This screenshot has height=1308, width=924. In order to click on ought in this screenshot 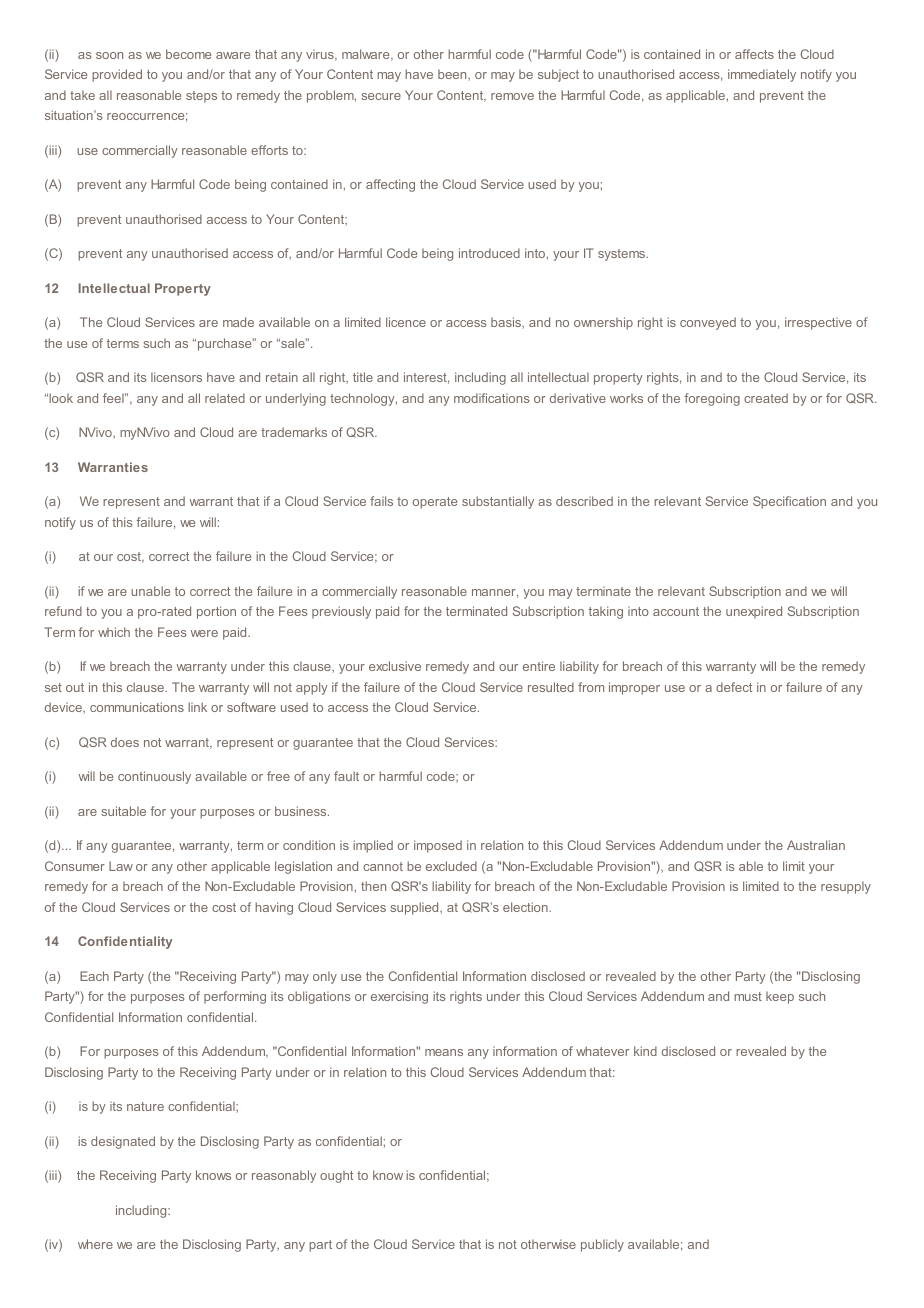, I will do `click(336, 1176)`.
